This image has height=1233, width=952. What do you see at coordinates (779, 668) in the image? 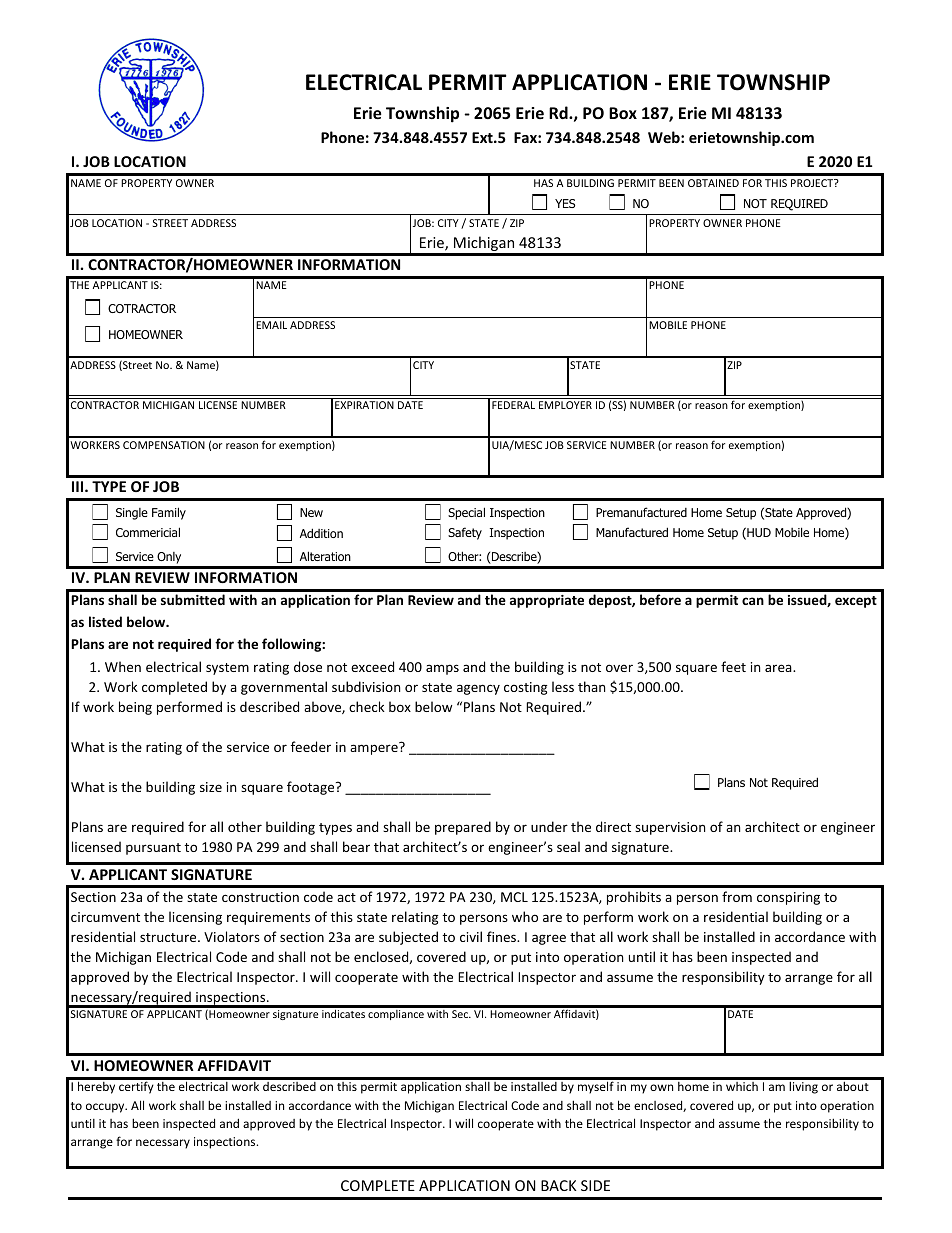
I see `area` at bounding box center [779, 668].
